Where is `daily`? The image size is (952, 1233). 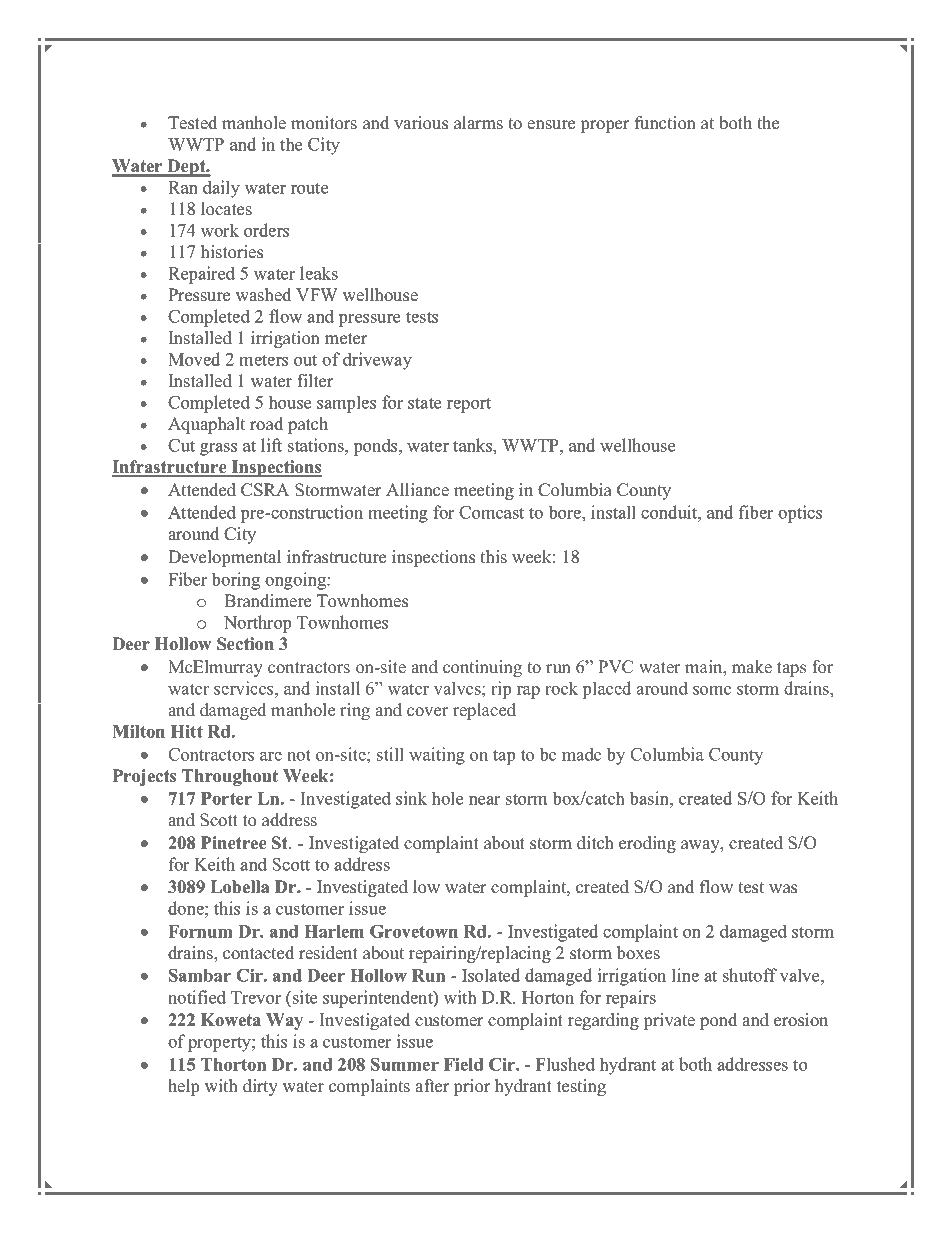 daily is located at coordinates (221, 189).
